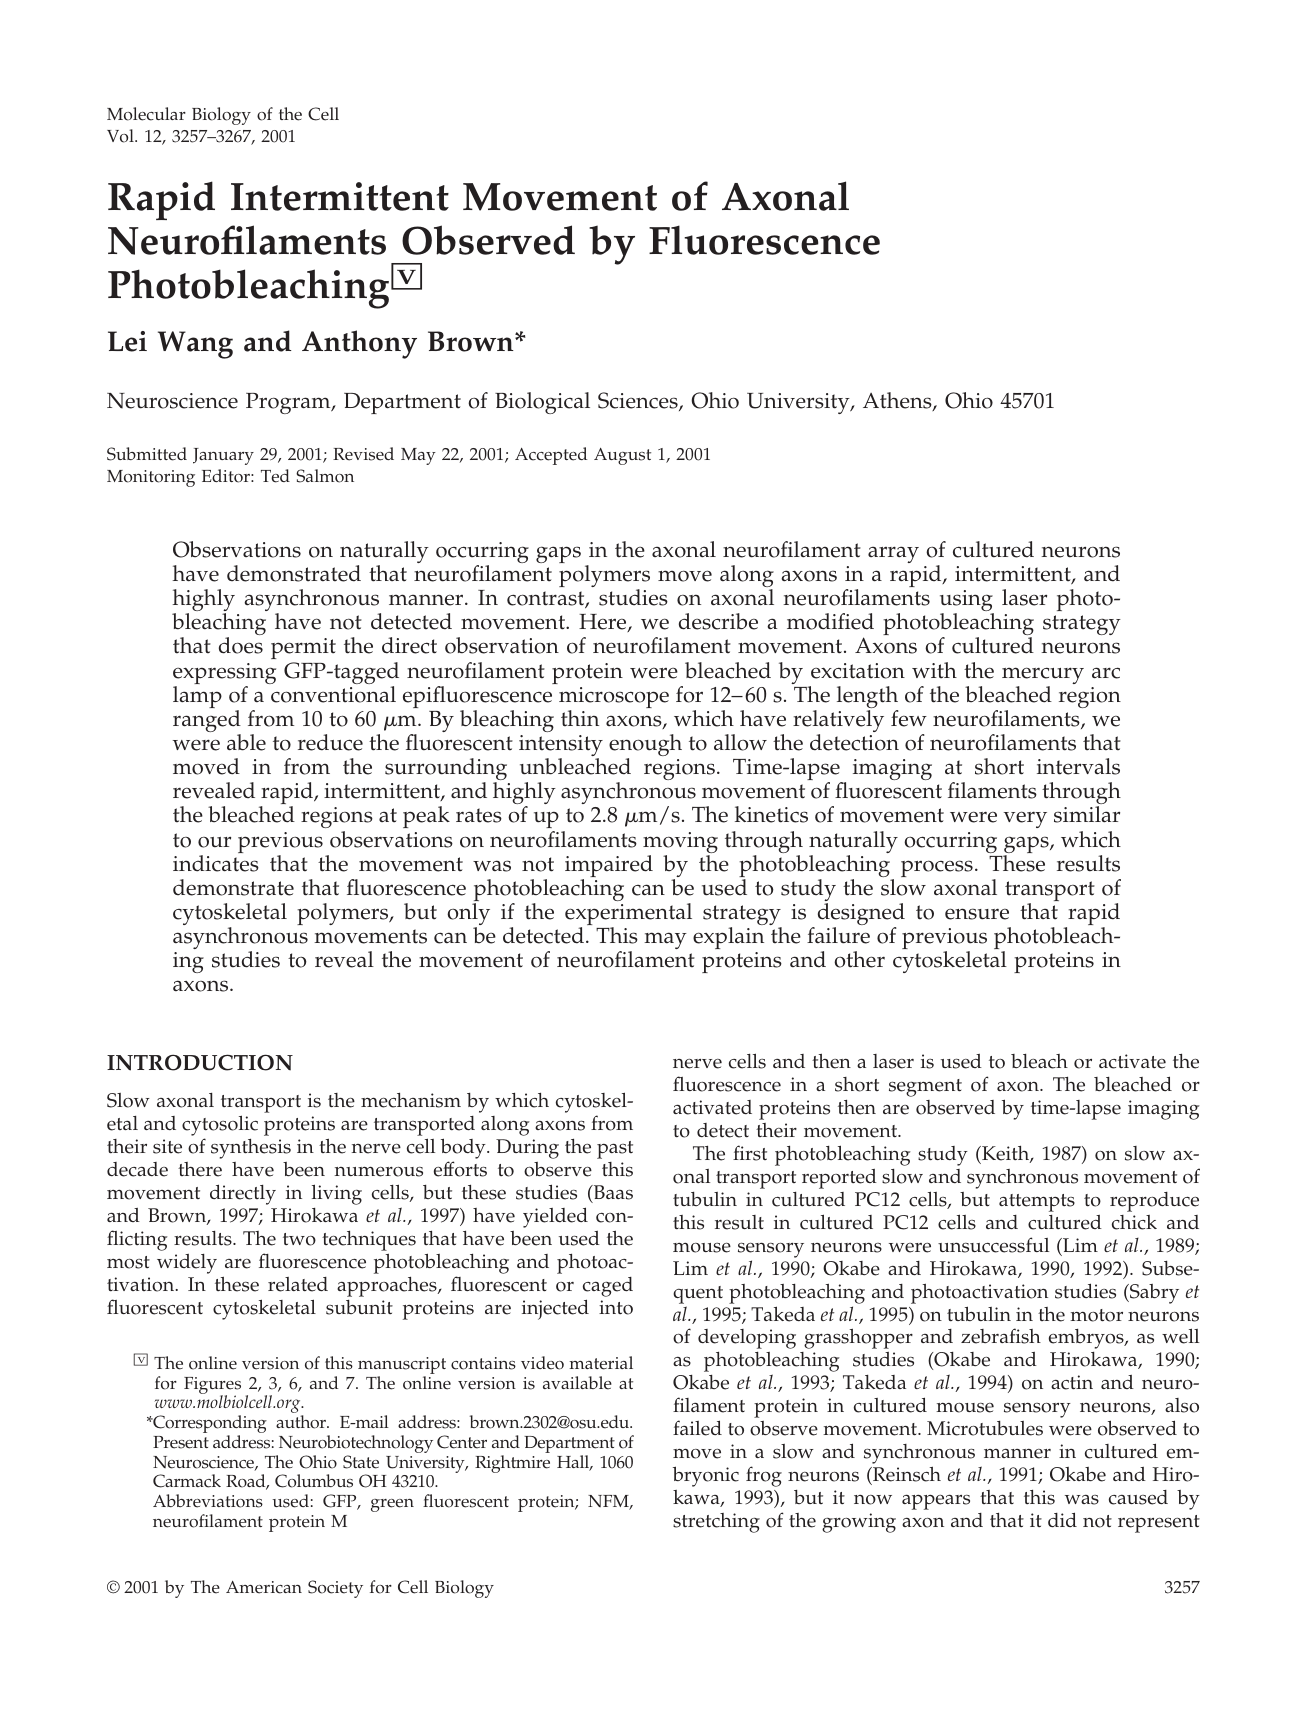  I want to click on array, so click(893, 554).
